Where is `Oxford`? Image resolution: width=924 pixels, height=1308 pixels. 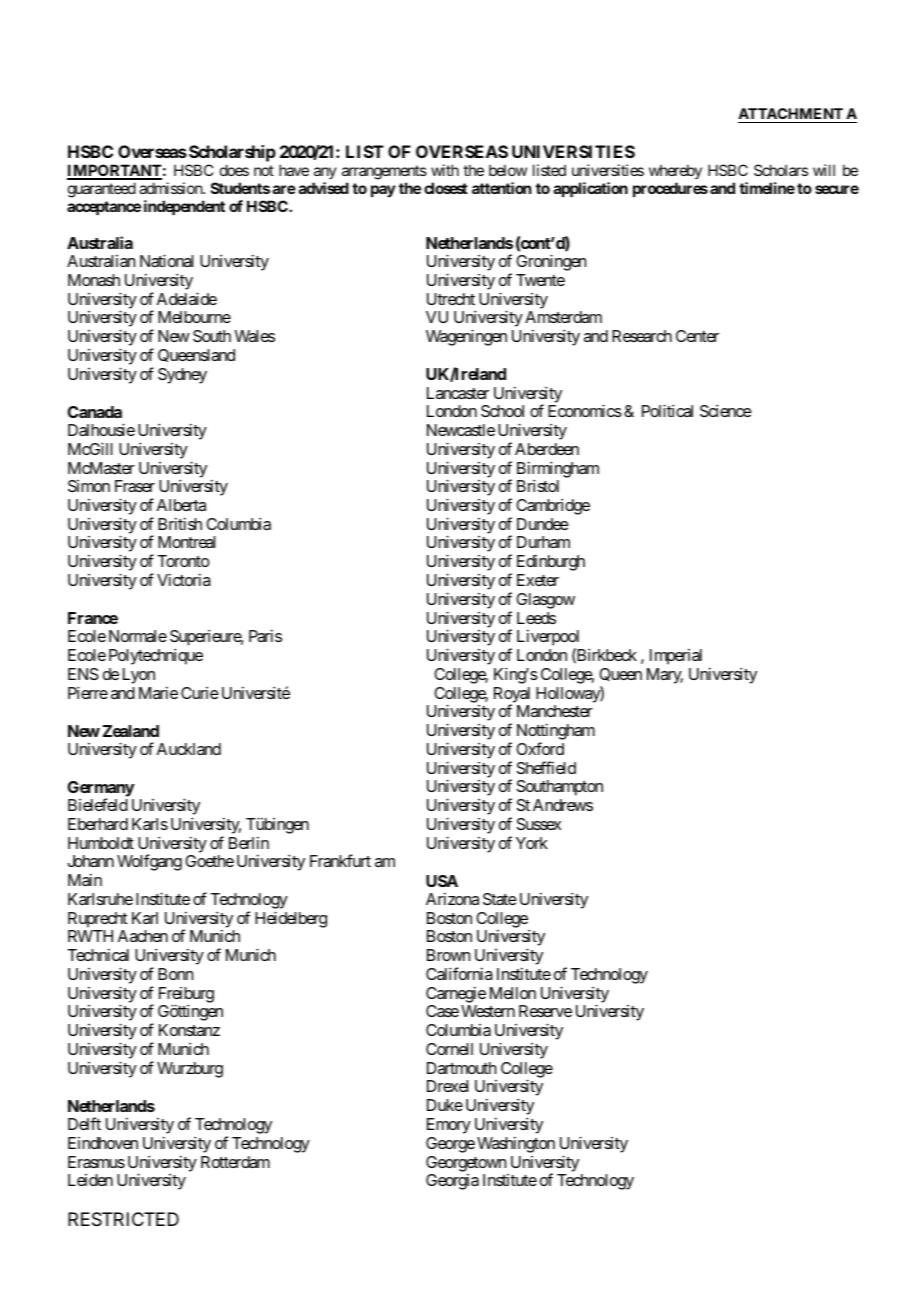
Oxford is located at coordinates (540, 748).
